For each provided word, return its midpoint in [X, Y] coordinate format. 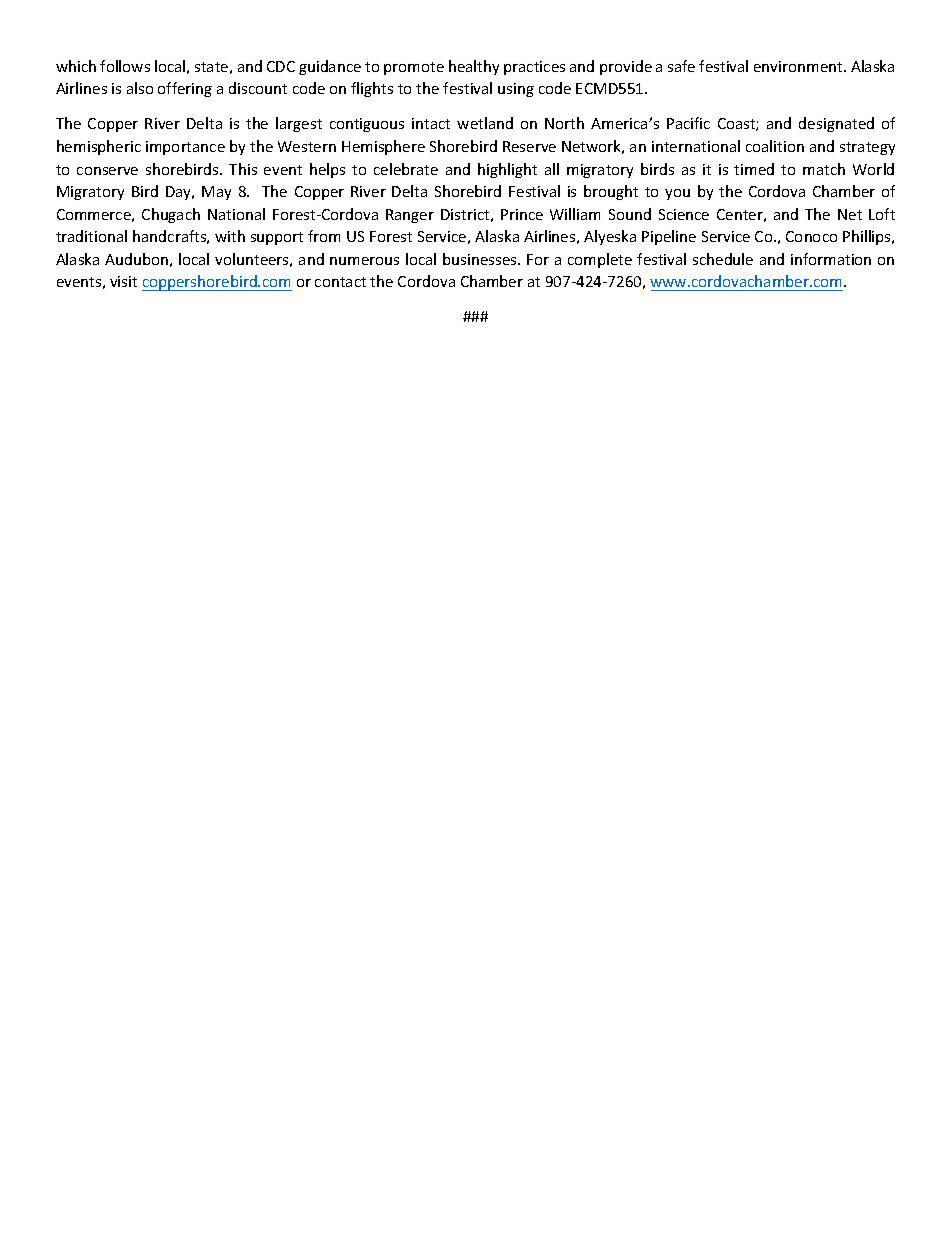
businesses [481, 259]
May [216, 193]
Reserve [529, 146]
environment [799, 66]
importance [185, 148]
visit [123, 281]
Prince [522, 214]
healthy [474, 67]
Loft [882, 214]
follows [125, 66]
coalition [775, 146]
